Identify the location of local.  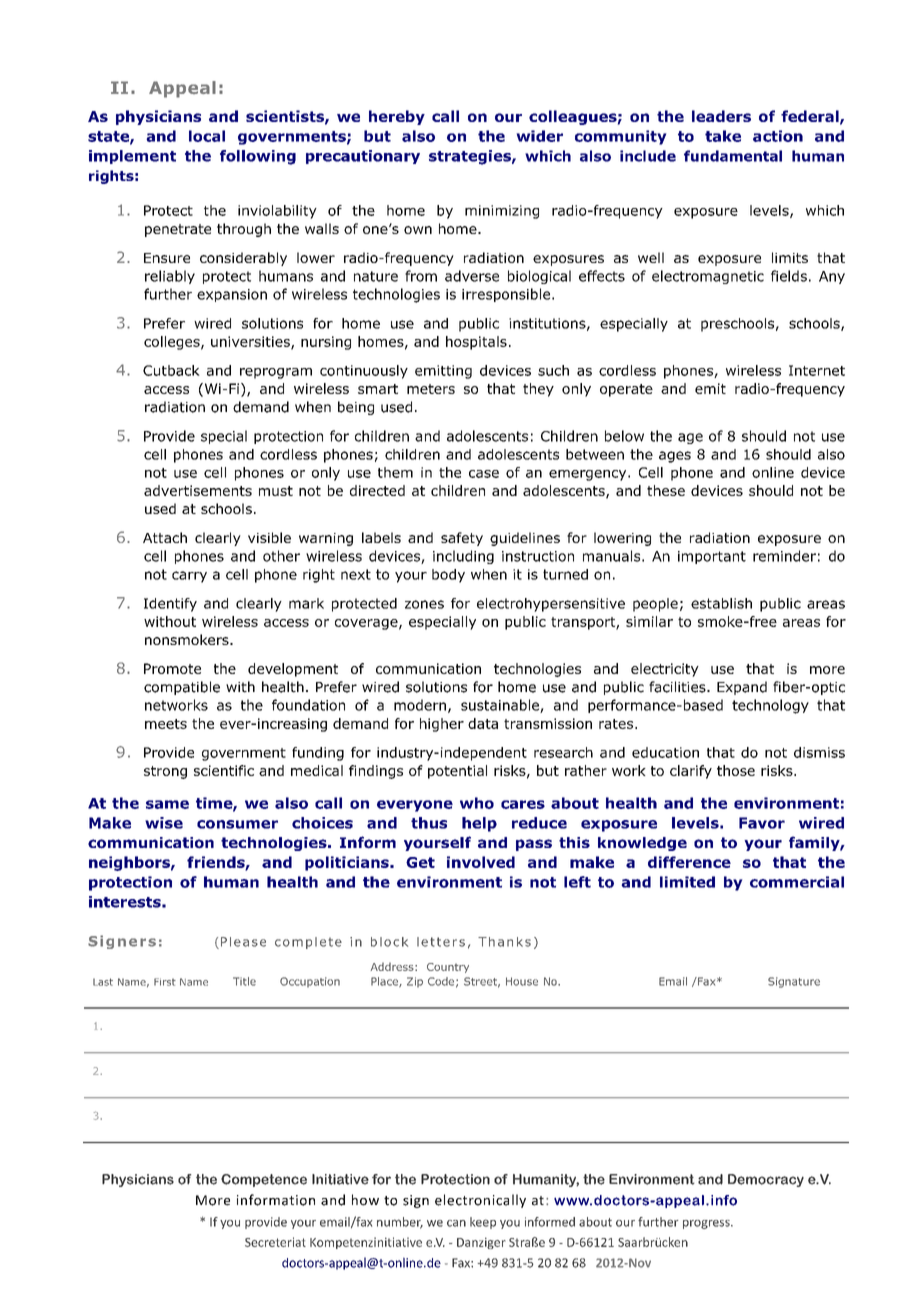
(207, 136).
